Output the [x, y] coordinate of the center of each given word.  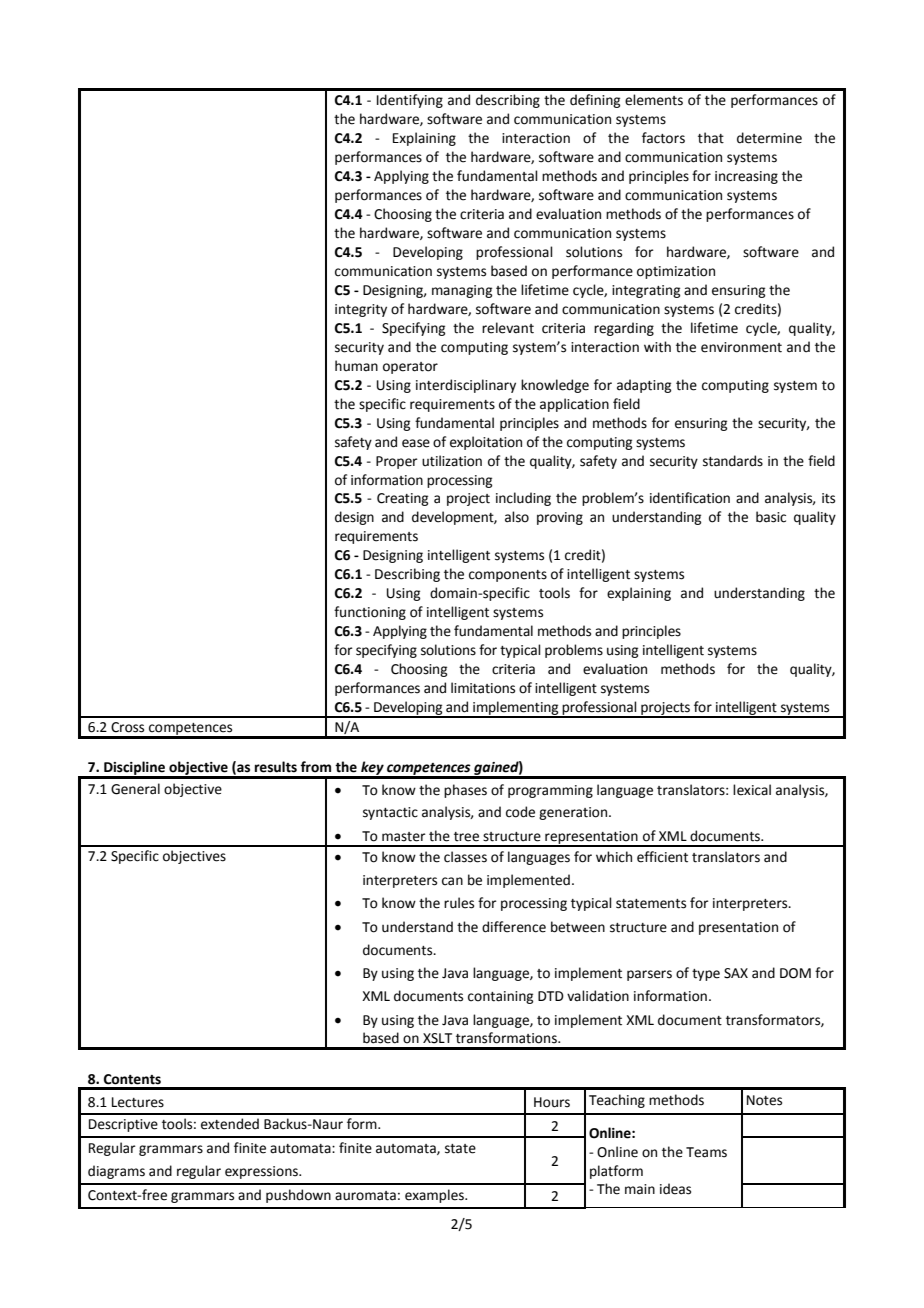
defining [595, 101]
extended [230, 1124]
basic [771, 517]
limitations [483, 688]
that [711, 138]
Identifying [410, 101]
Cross [127, 727]
